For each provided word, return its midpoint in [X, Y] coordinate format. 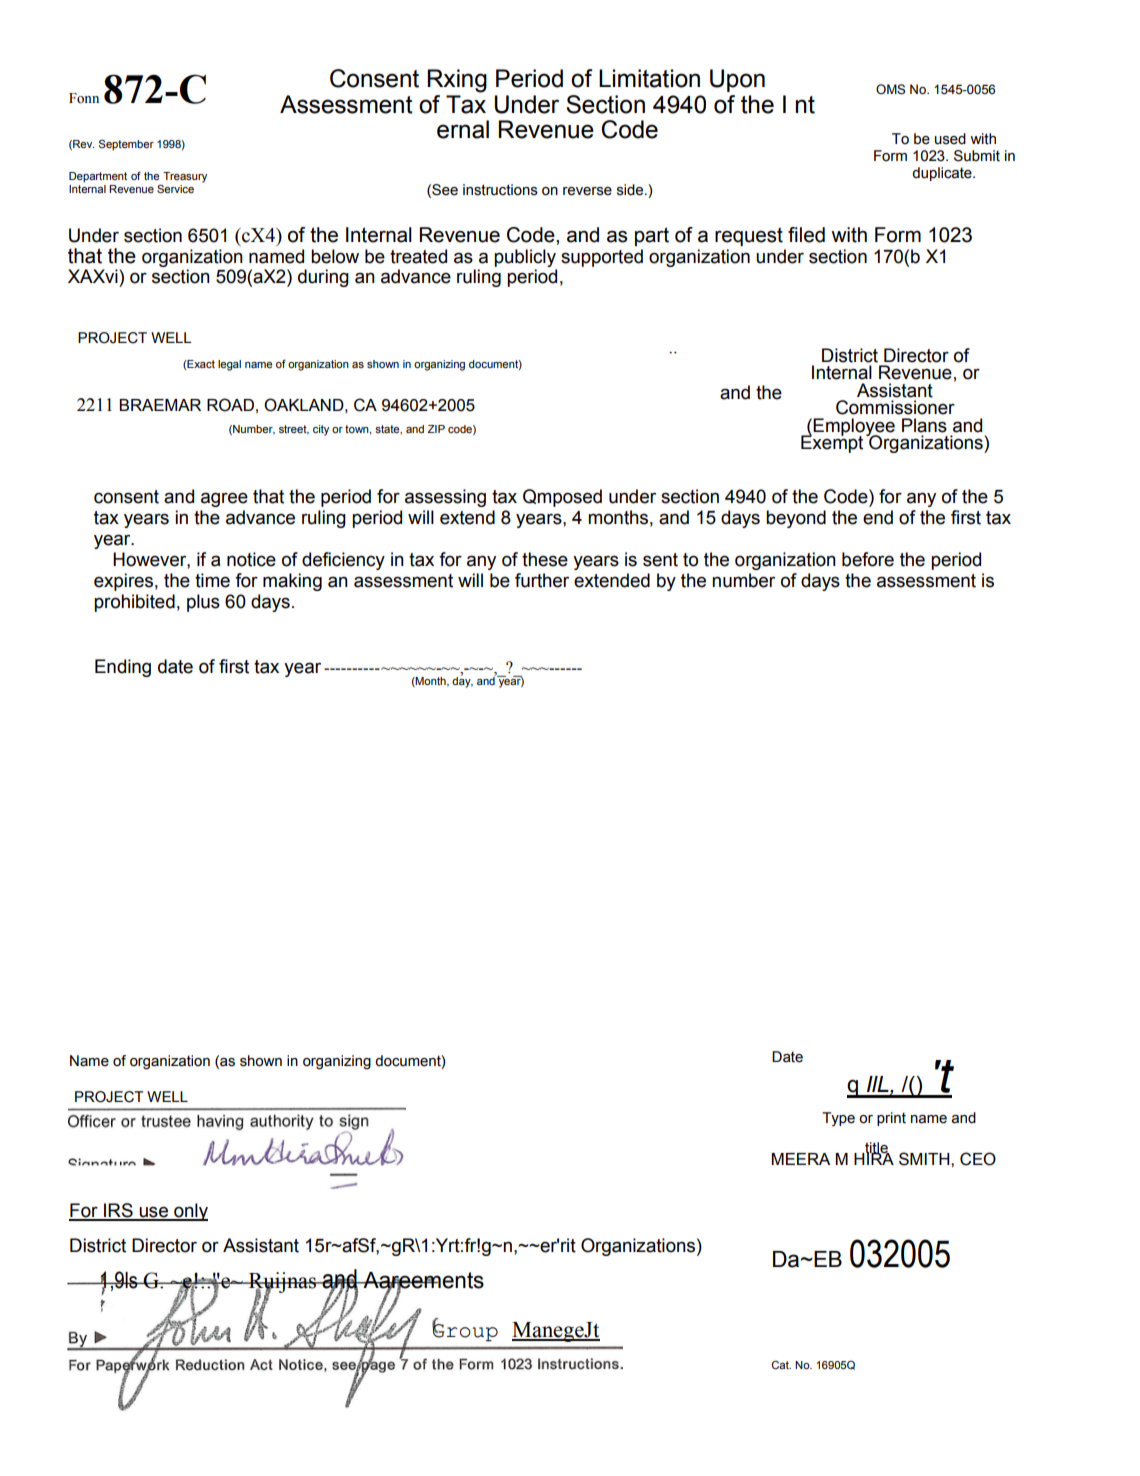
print [891, 1119]
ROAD [230, 405]
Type [838, 1119]
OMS [890, 89]
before [868, 559]
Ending [123, 668]
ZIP [436, 429]
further [542, 580]
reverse [587, 191]
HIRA [874, 1158]
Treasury [185, 177]
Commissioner [895, 407]
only [190, 1212]
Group [465, 1331]
